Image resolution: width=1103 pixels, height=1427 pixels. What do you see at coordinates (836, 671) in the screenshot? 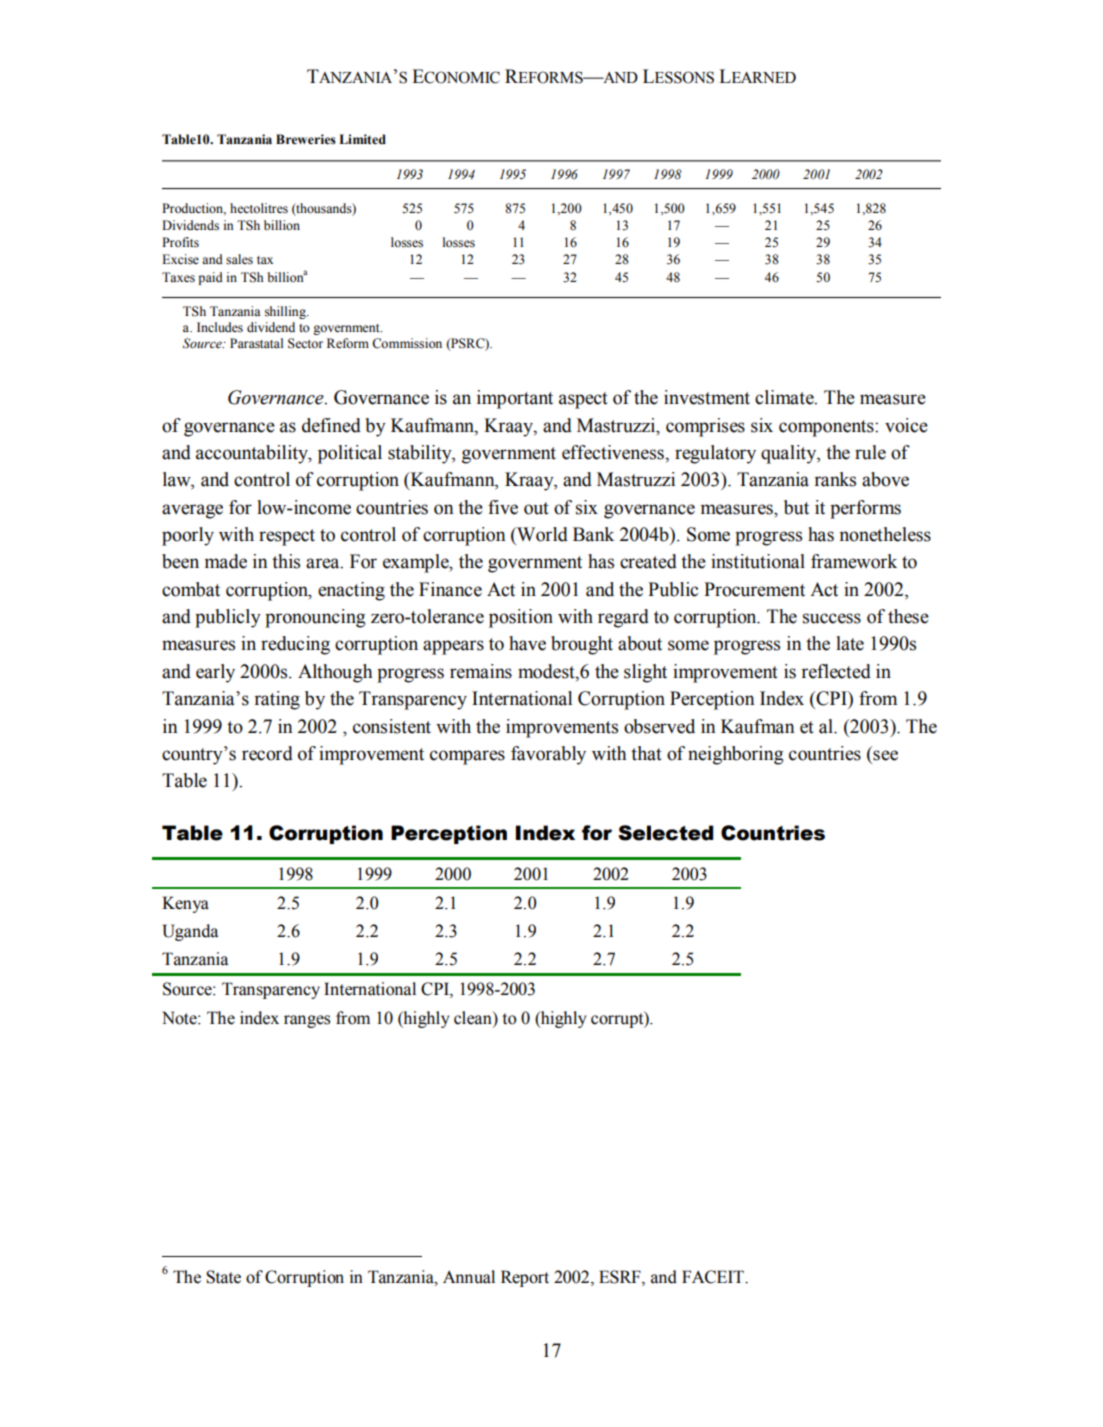
I see `reflected` at bounding box center [836, 671].
